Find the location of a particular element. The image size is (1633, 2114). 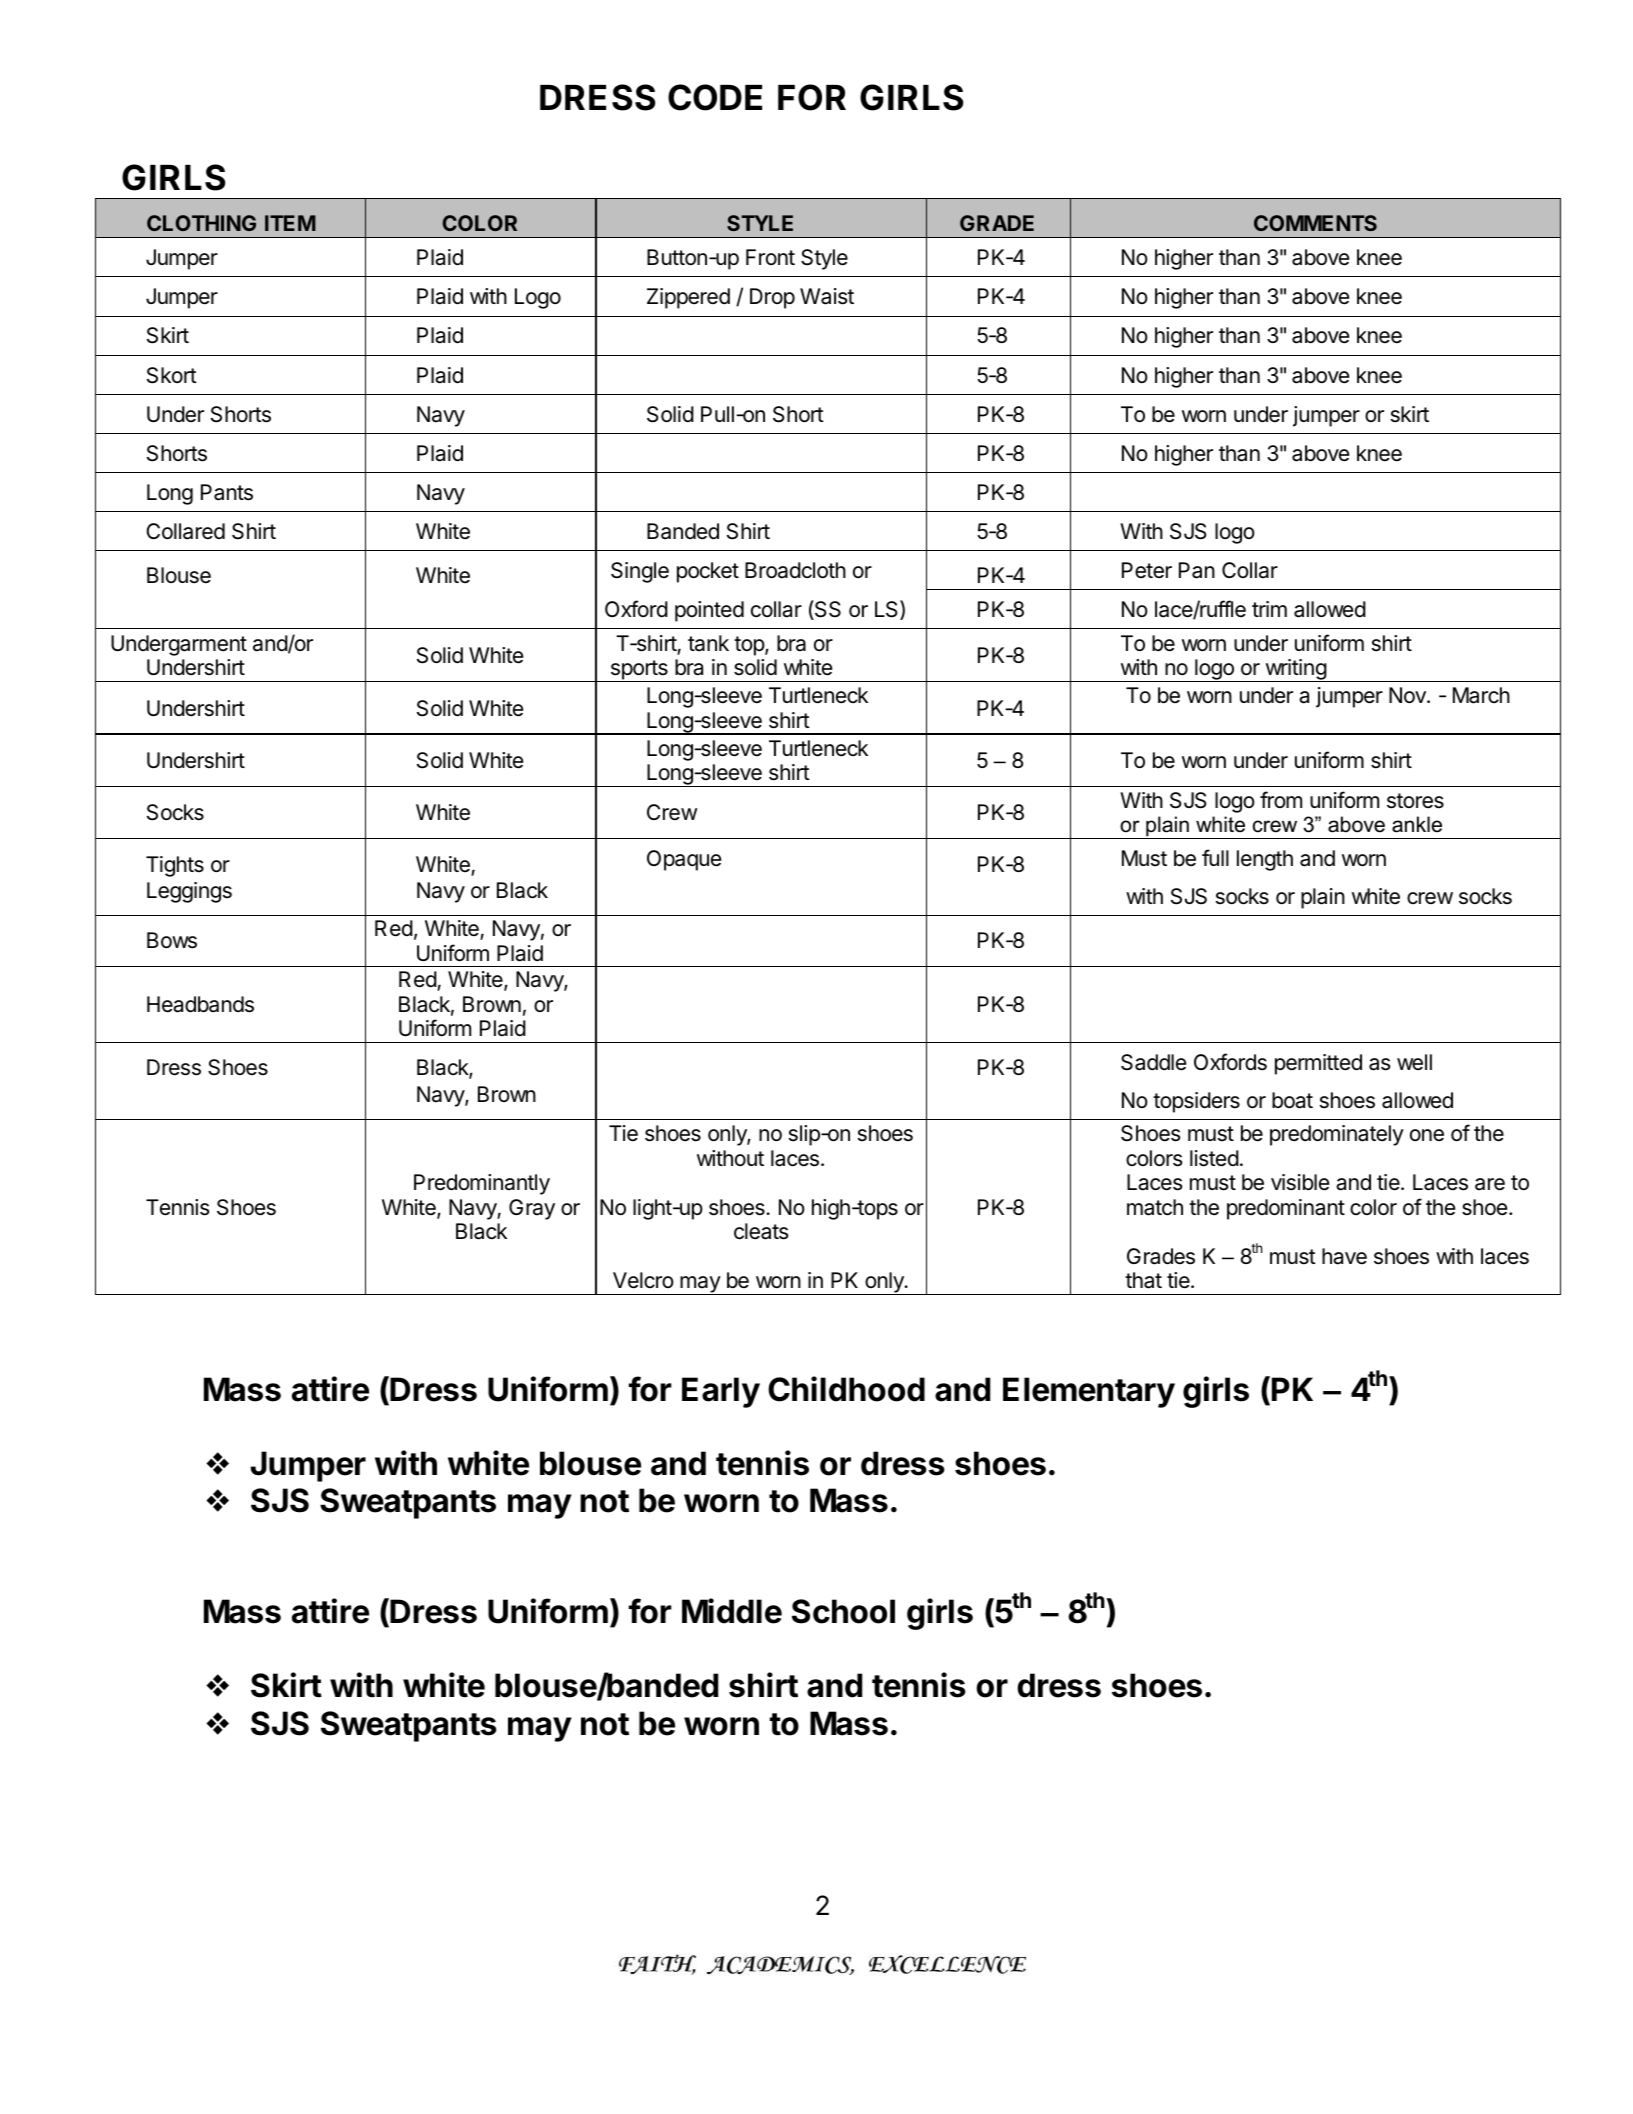

CLOTHING is located at coordinates (201, 223).
